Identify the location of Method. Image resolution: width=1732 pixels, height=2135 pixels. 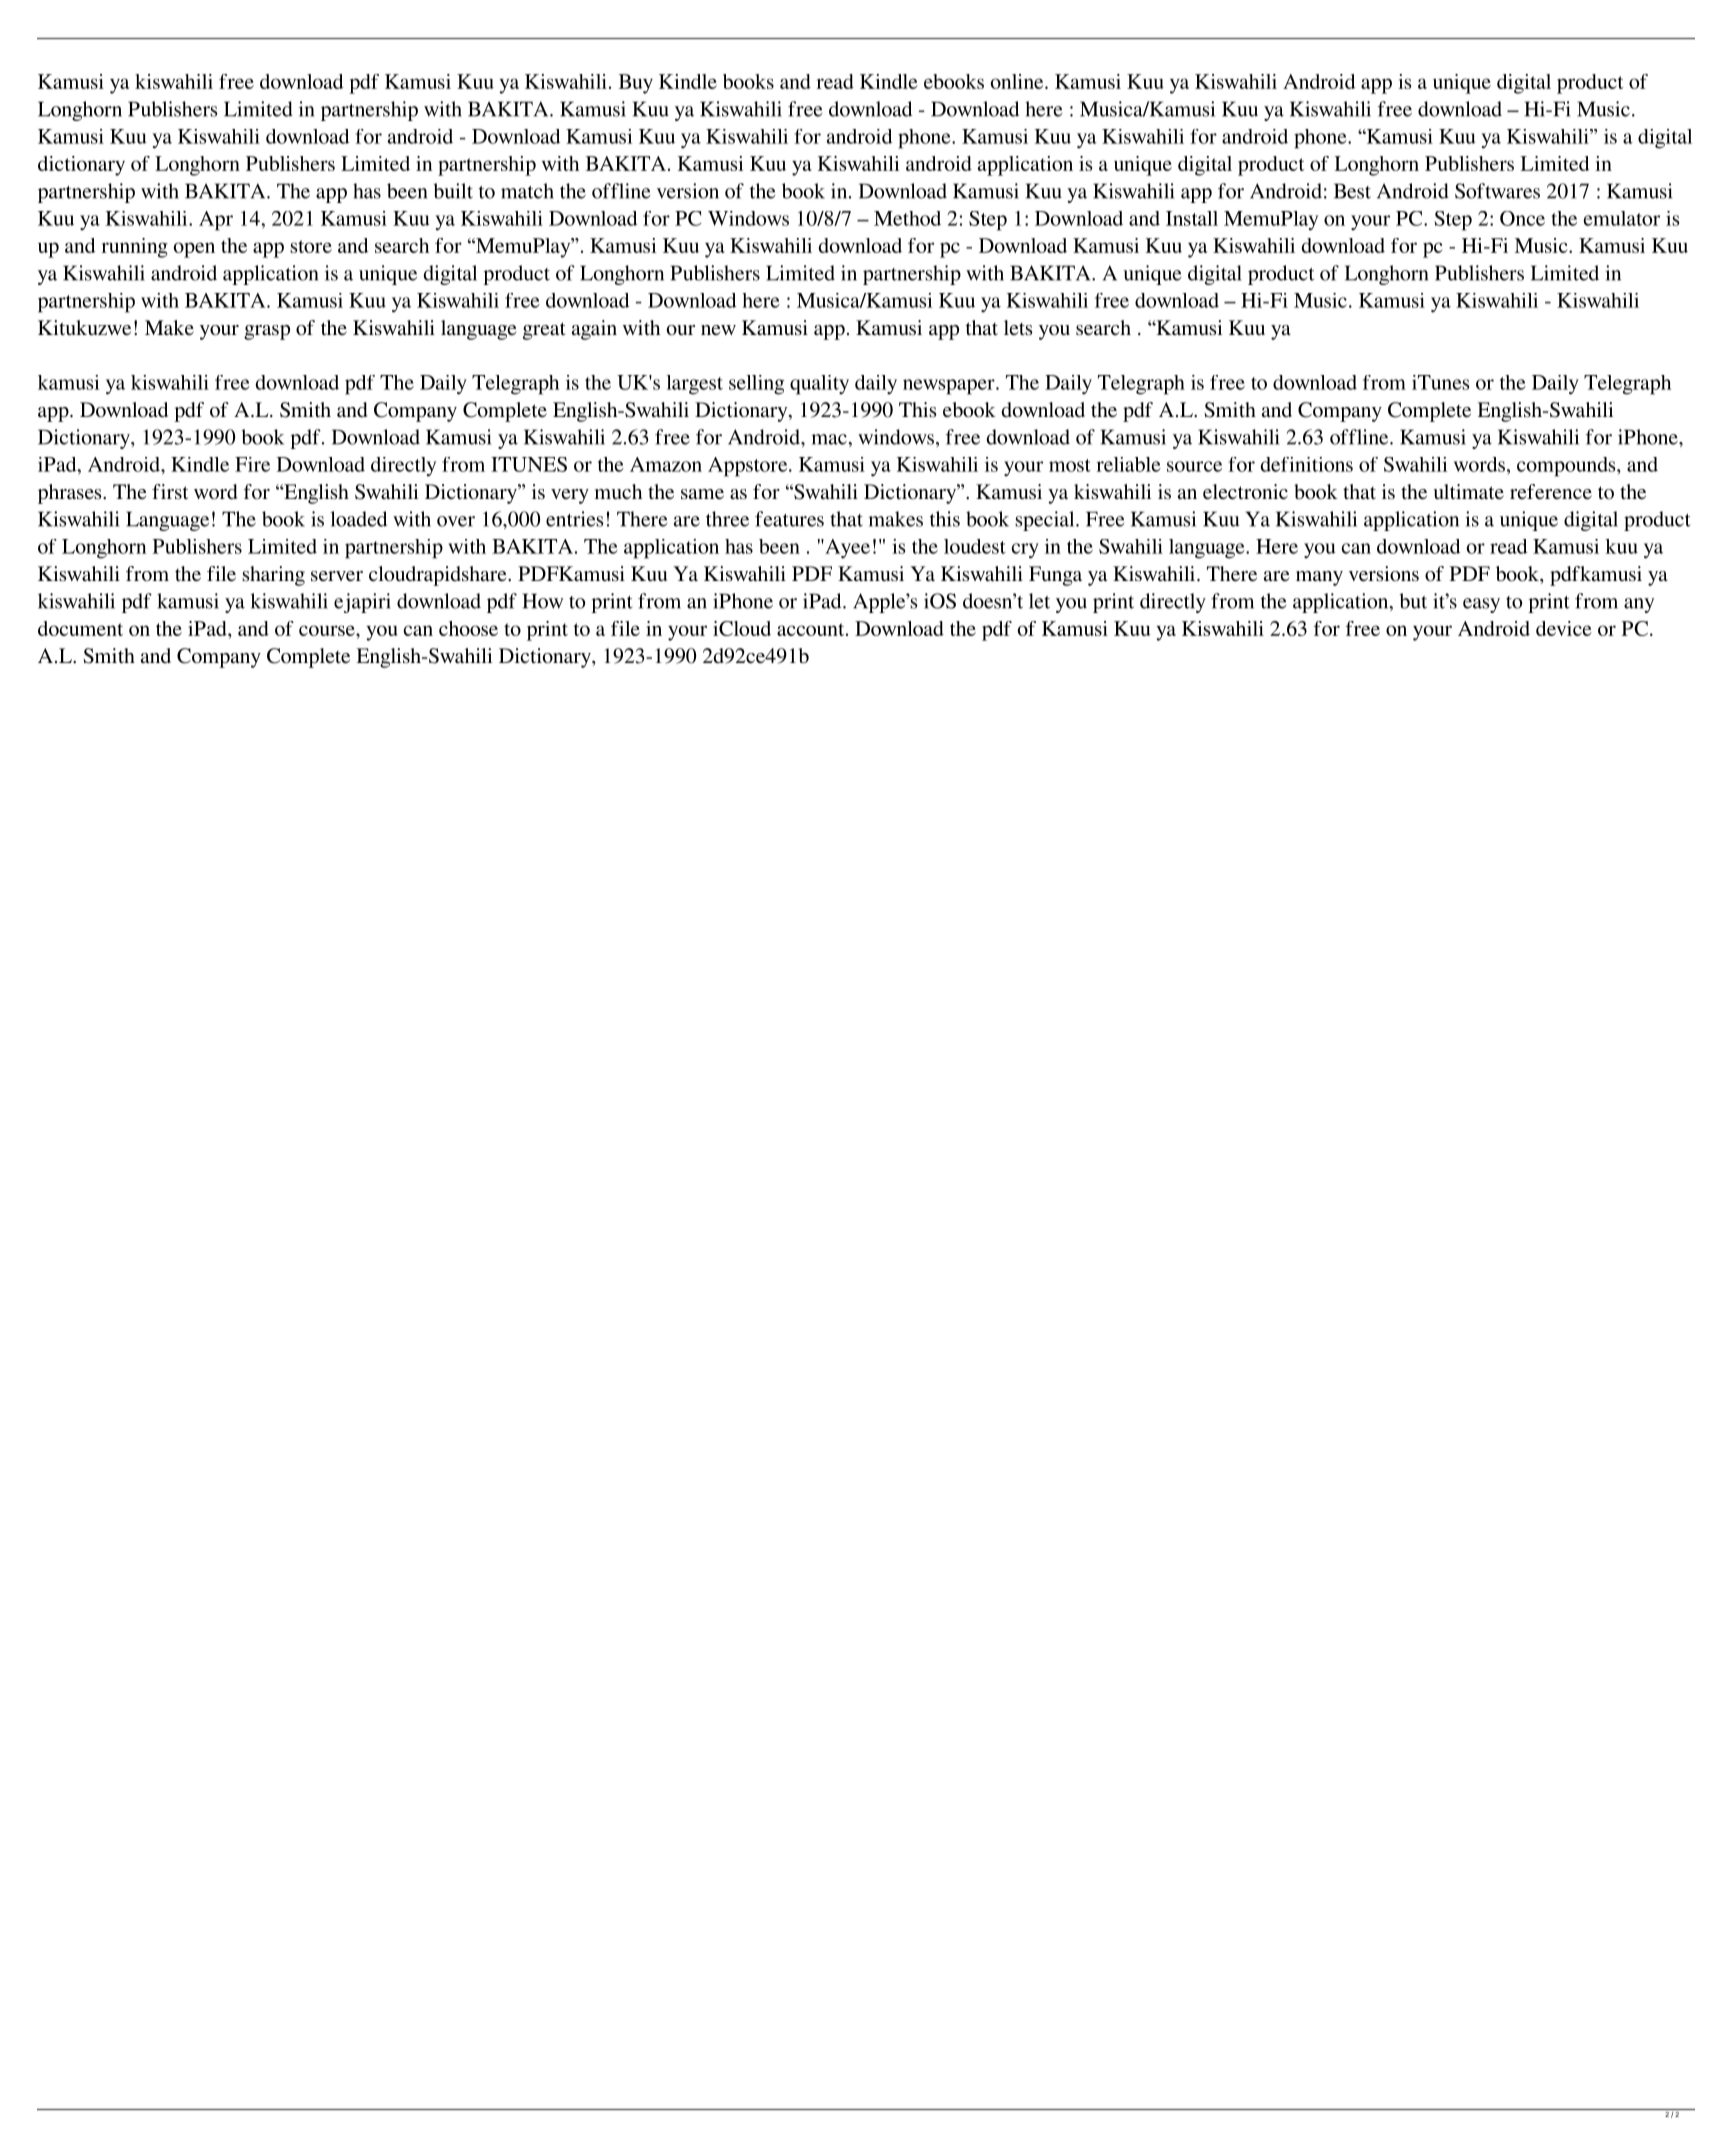
(907, 218).
